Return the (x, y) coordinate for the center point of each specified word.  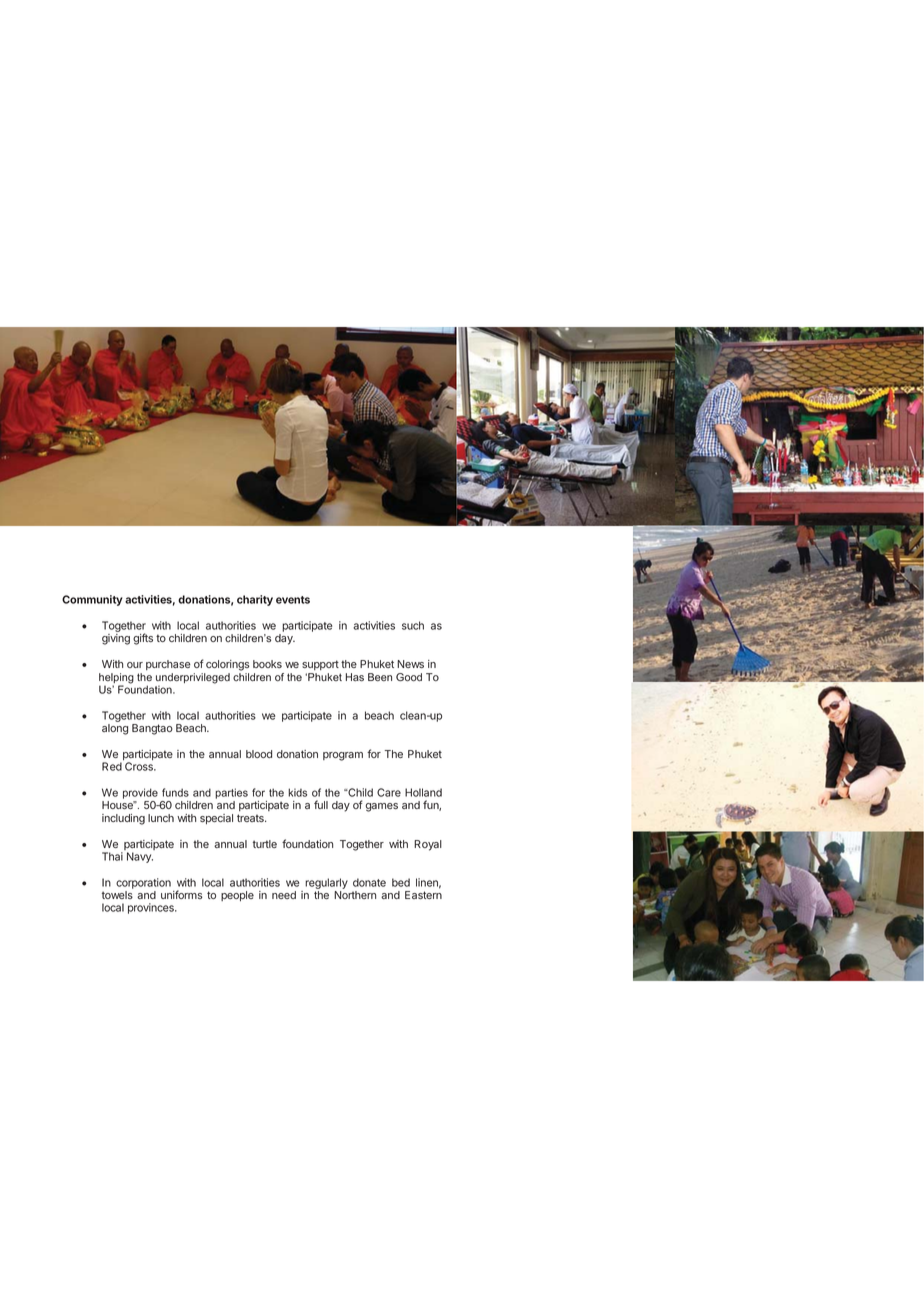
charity (255, 600)
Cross (140, 766)
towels (117, 895)
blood (259, 754)
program (343, 756)
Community (92, 600)
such (413, 625)
